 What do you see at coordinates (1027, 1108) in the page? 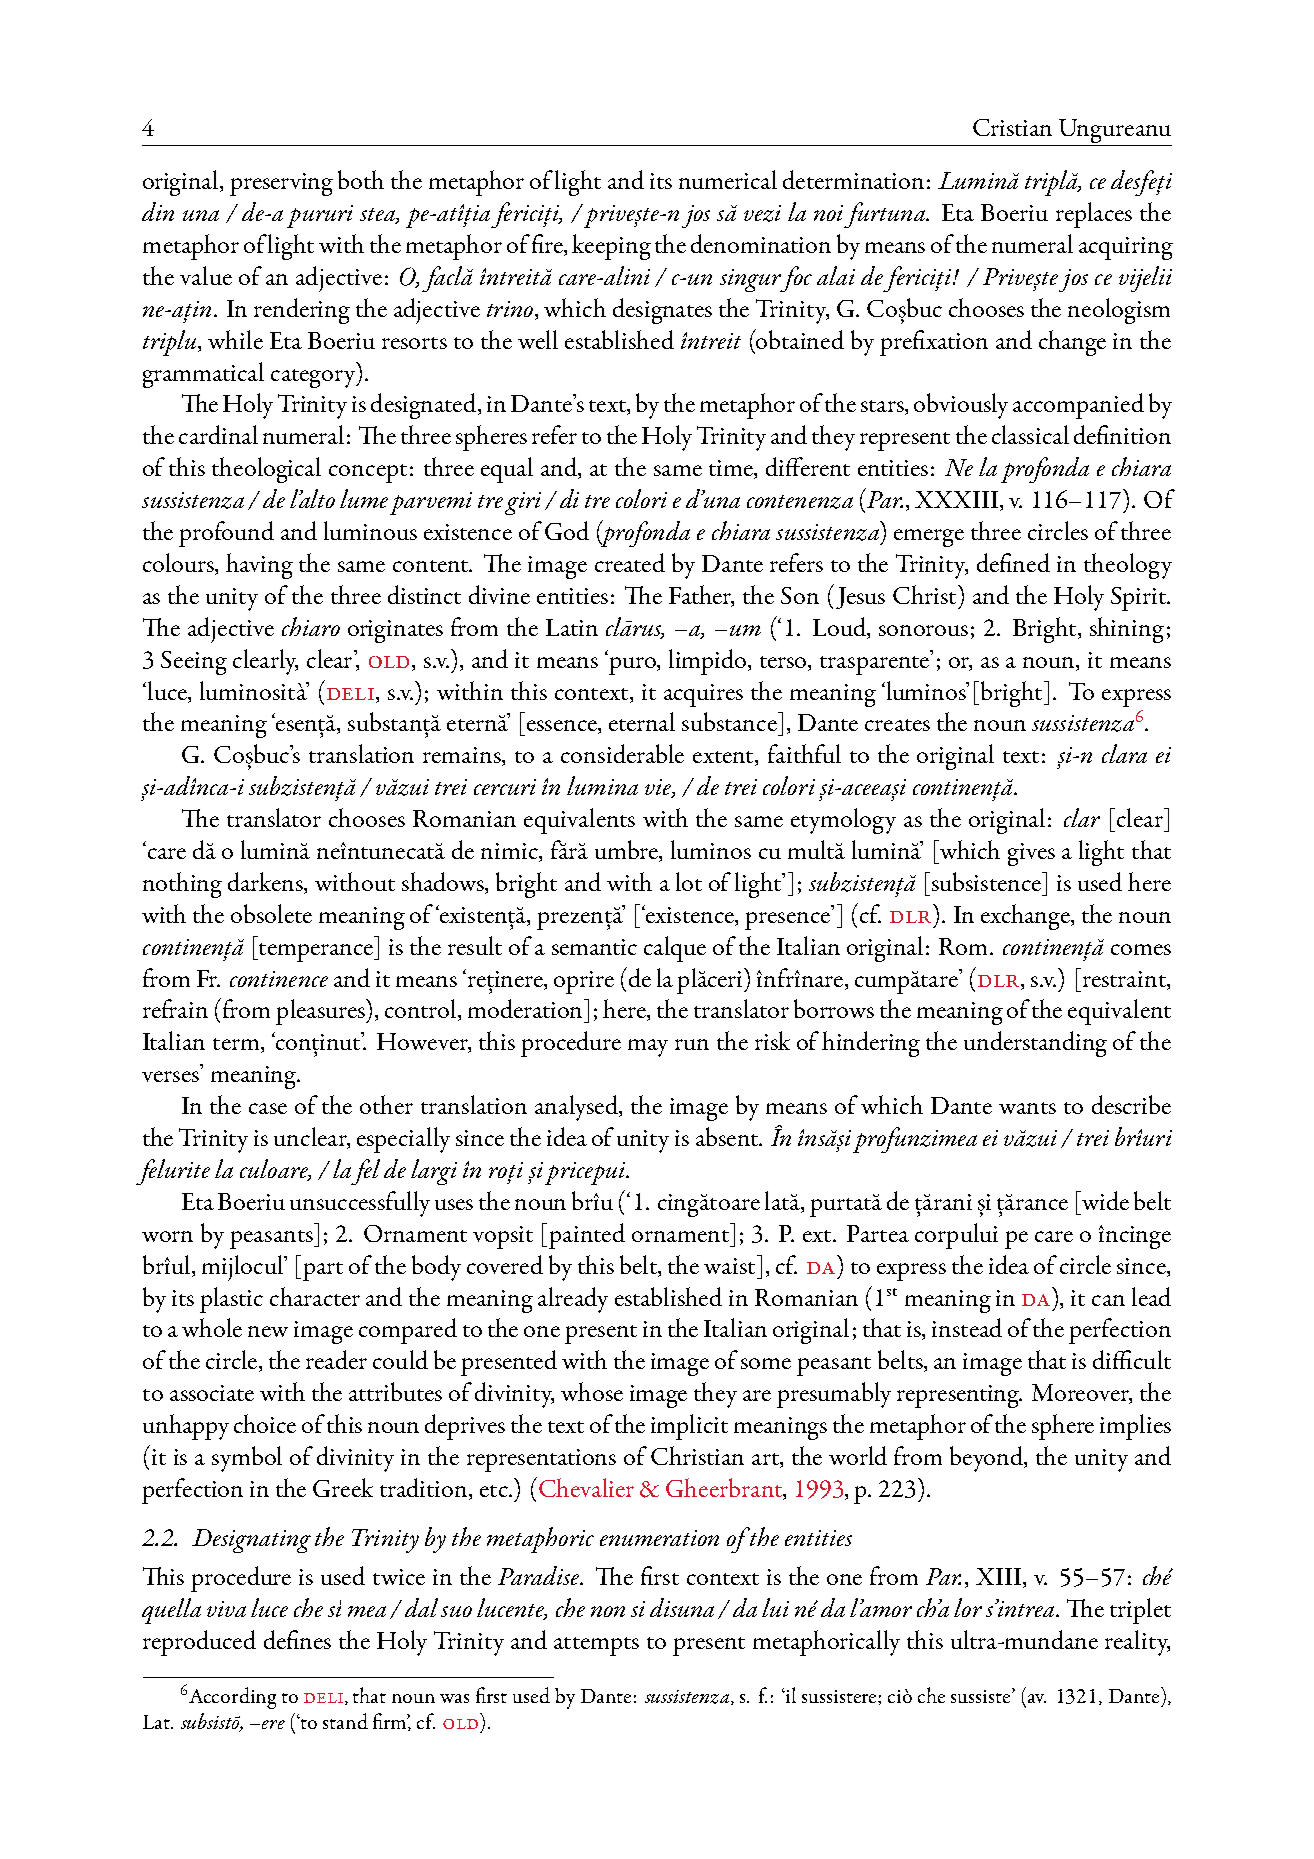
I see `wants` at bounding box center [1027, 1108].
